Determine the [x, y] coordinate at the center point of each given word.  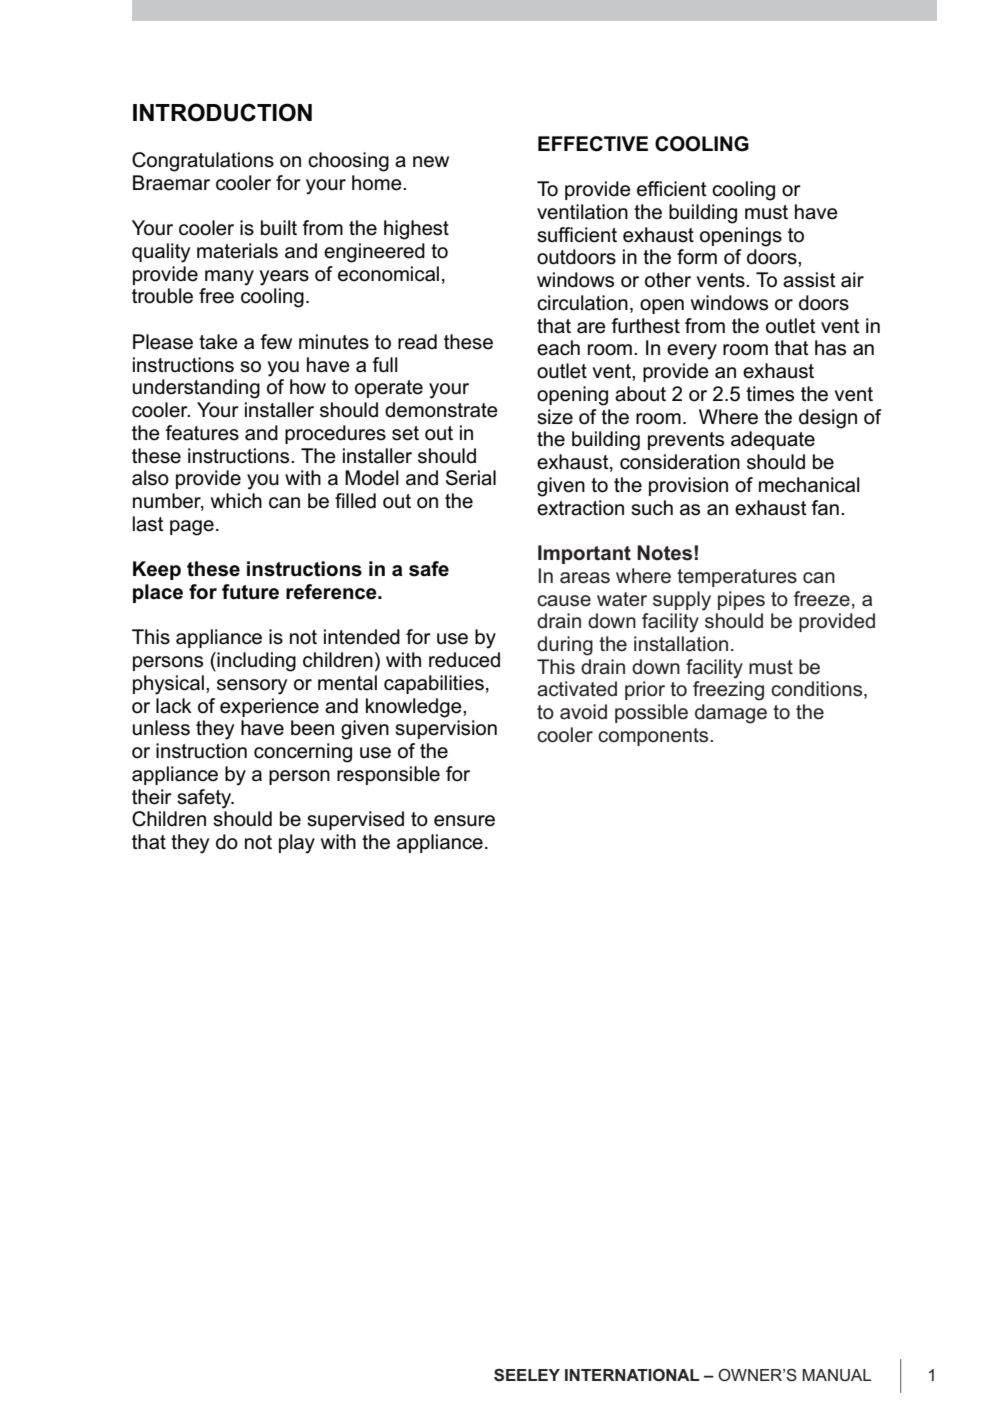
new [431, 162]
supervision [446, 729]
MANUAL [836, 1375]
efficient [672, 189]
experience [269, 707]
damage [731, 714]
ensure [464, 821]
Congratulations [203, 162]
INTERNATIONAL [632, 1375]
